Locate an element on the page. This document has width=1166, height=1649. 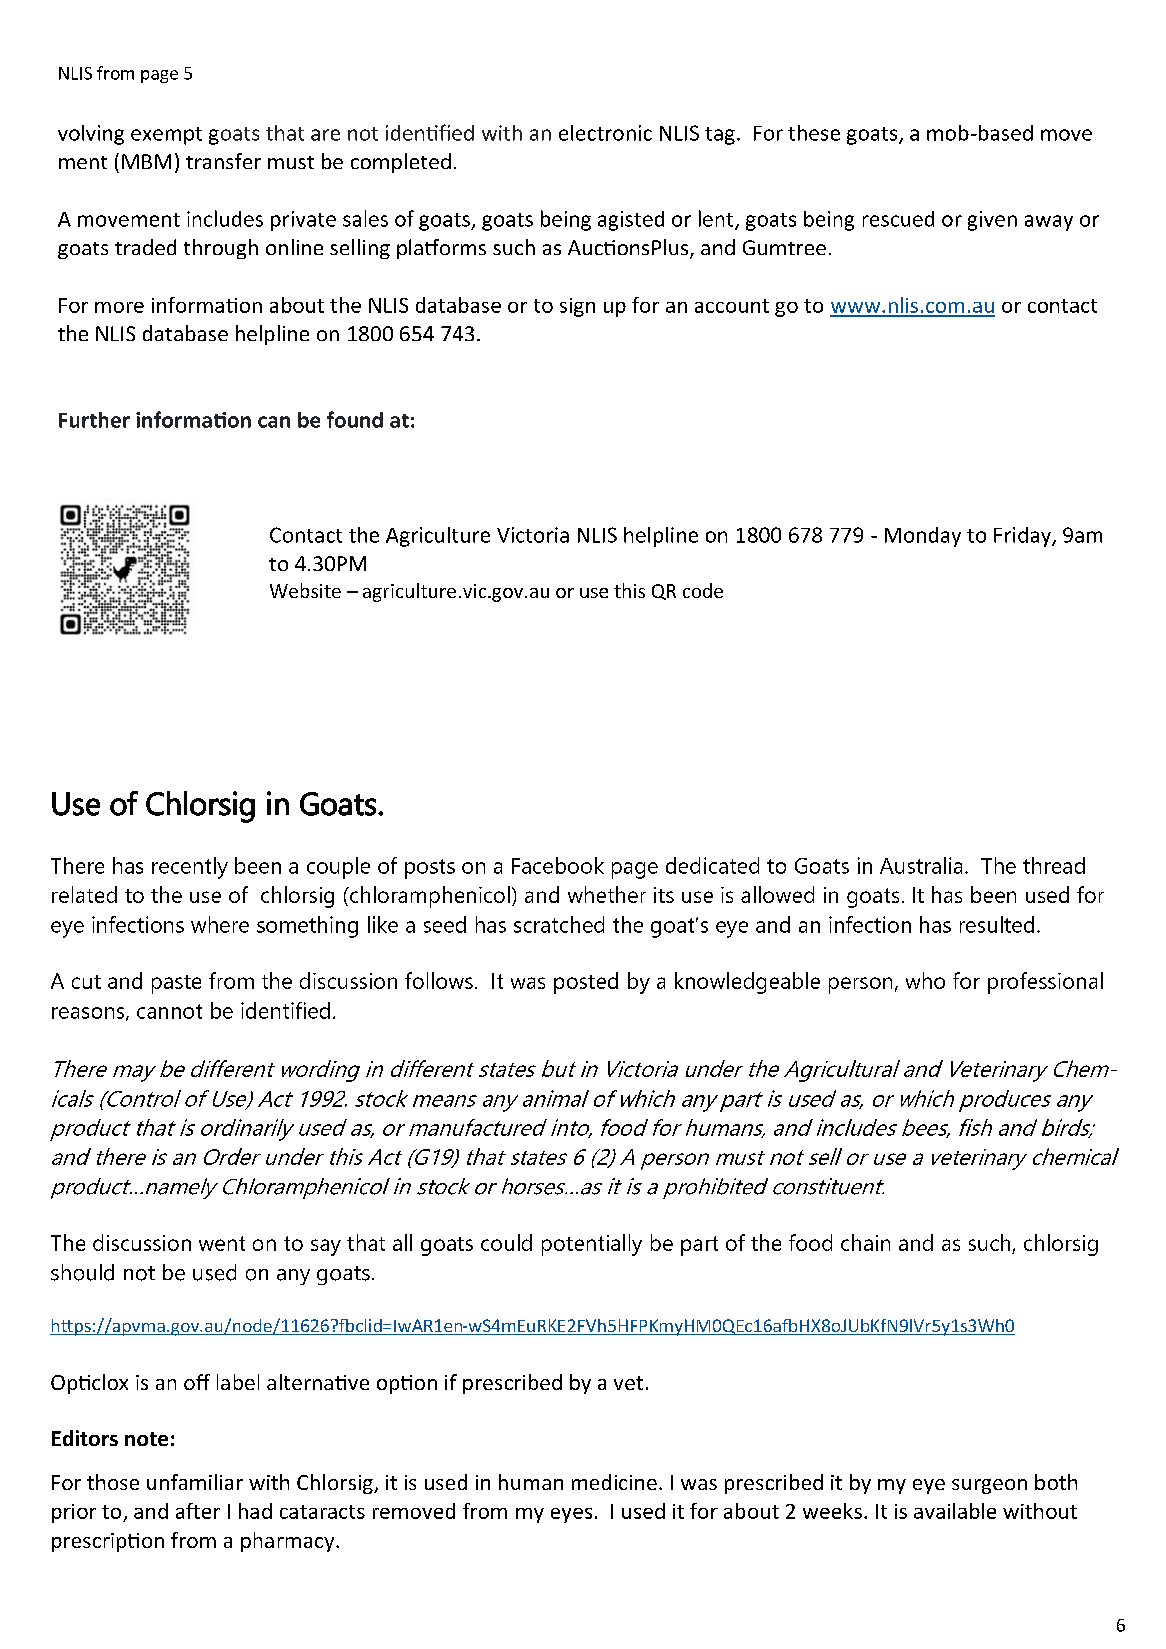
potentially is located at coordinates (592, 1245).
